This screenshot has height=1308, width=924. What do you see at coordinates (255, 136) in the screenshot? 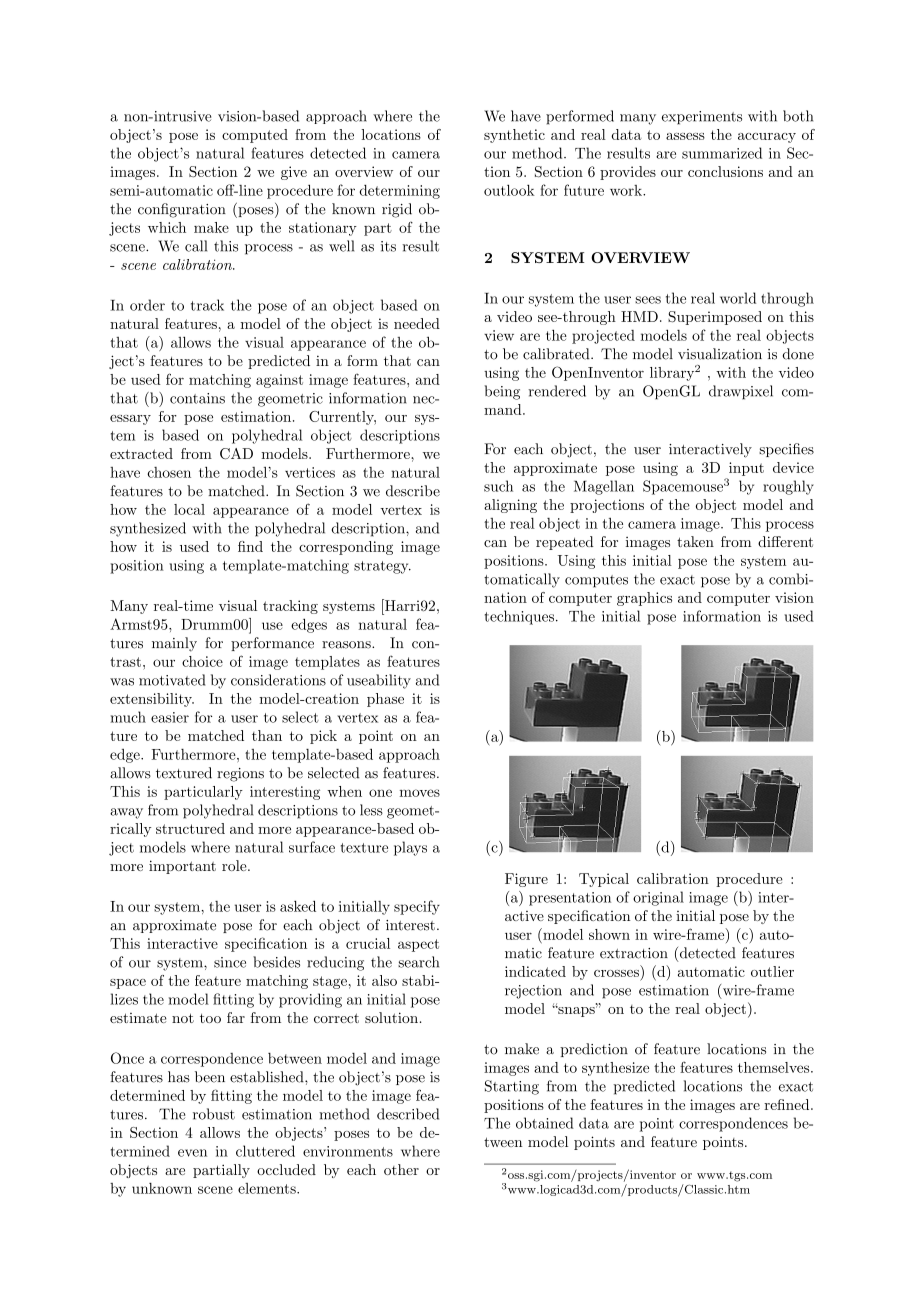
I see `computed` at bounding box center [255, 136].
